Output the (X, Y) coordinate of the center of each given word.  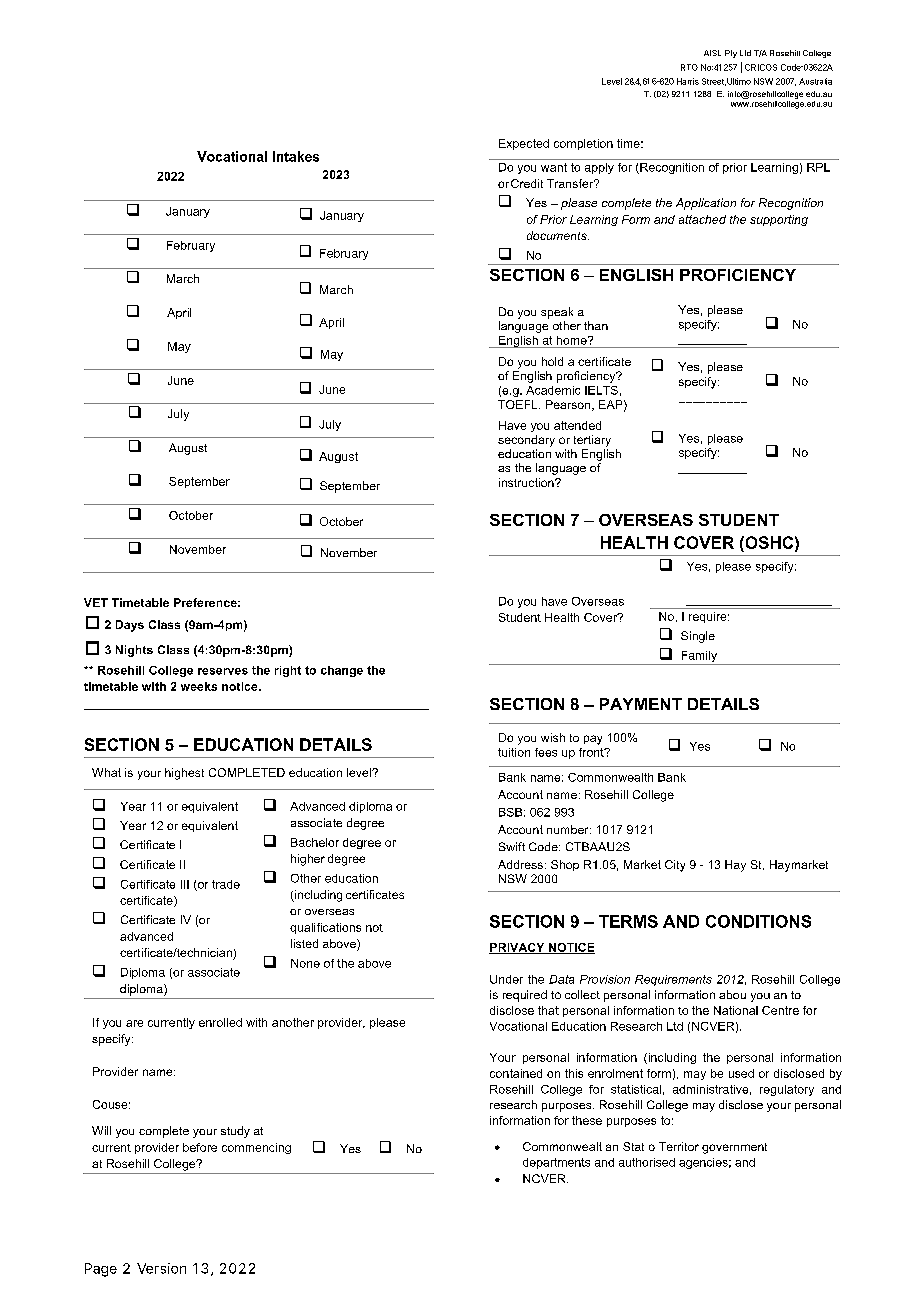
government (734, 1148)
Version (161, 1268)
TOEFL (519, 404)
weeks (199, 686)
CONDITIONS (758, 921)
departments (556, 1163)
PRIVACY (518, 948)
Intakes (296, 156)
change (342, 671)
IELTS (601, 390)
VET (96, 602)
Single (698, 637)
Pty (731, 54)
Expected (524, 144)
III (185, 884)
